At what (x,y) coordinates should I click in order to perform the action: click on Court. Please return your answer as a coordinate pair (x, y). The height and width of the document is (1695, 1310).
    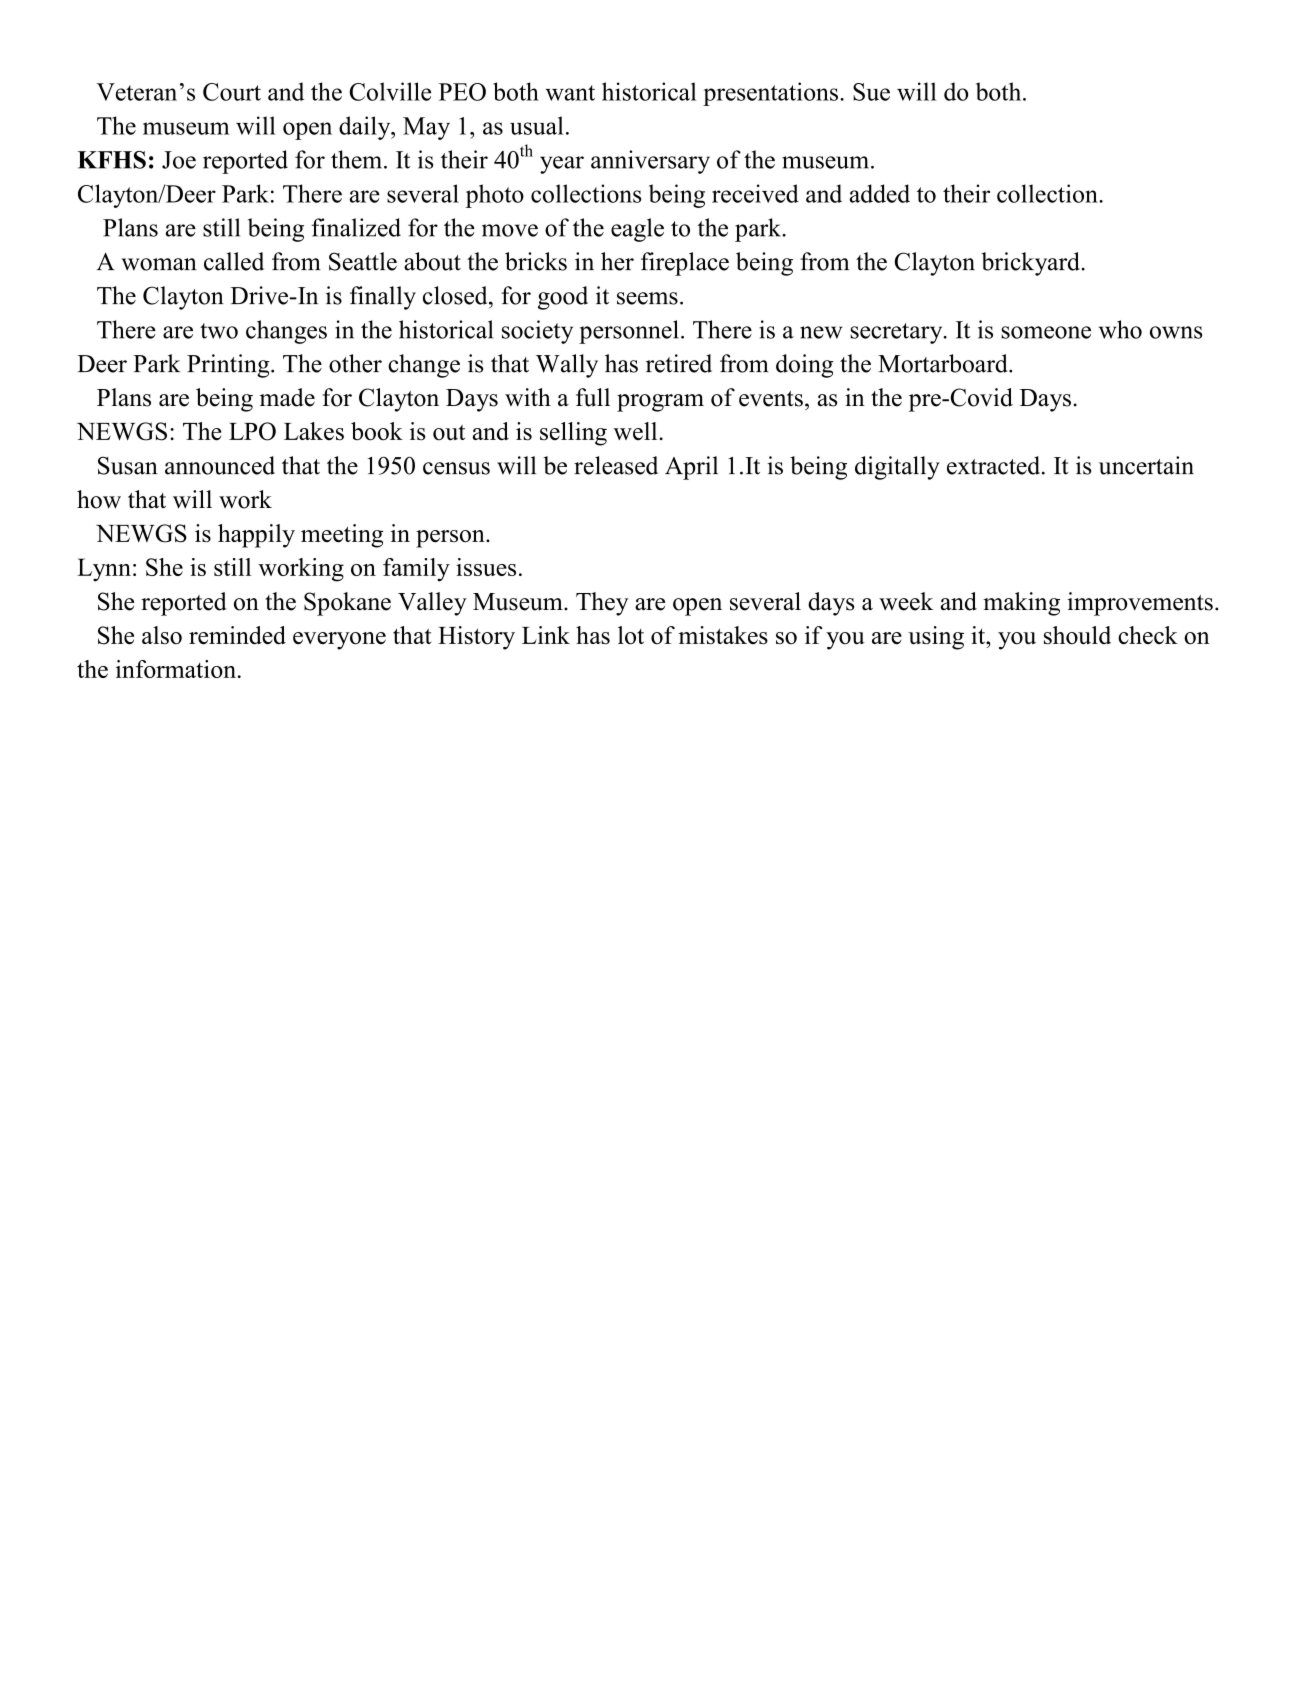
    Looking at the image, I should click on (232, 92).
